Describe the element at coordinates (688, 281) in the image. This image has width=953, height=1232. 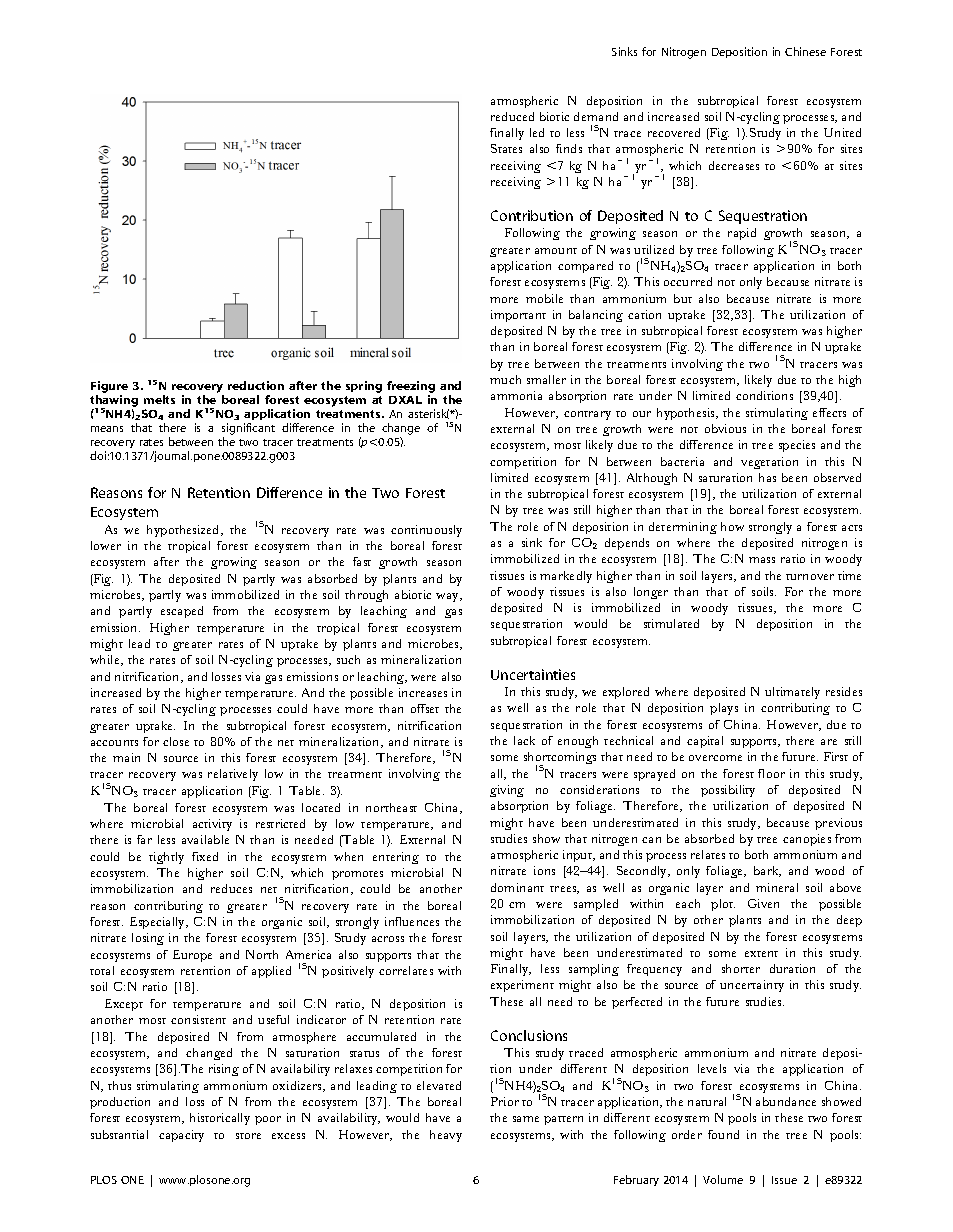
I see `occurred` at that location.
